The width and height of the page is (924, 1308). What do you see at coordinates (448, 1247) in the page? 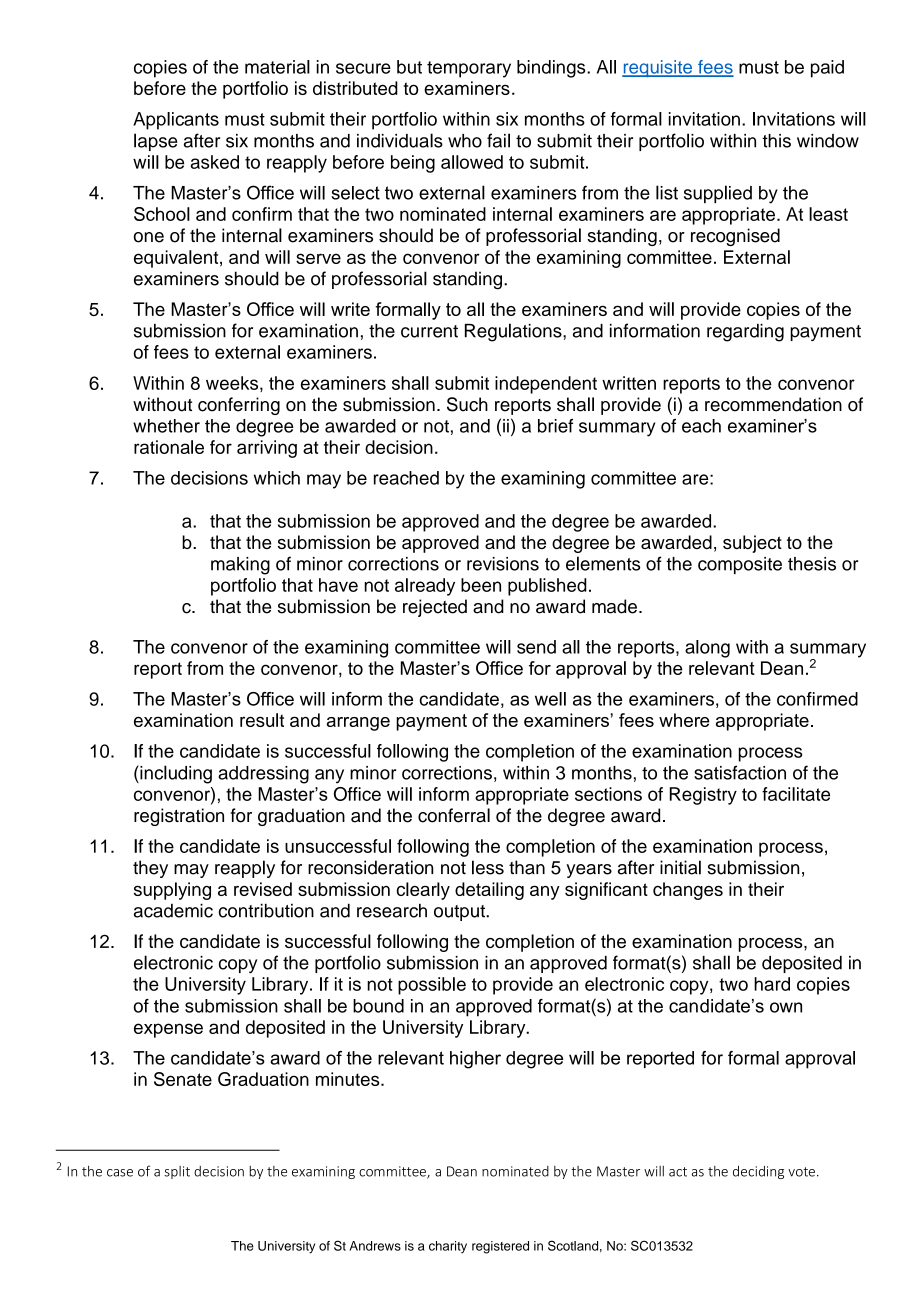
I see `charity` at bounding box center [448, 1247].
